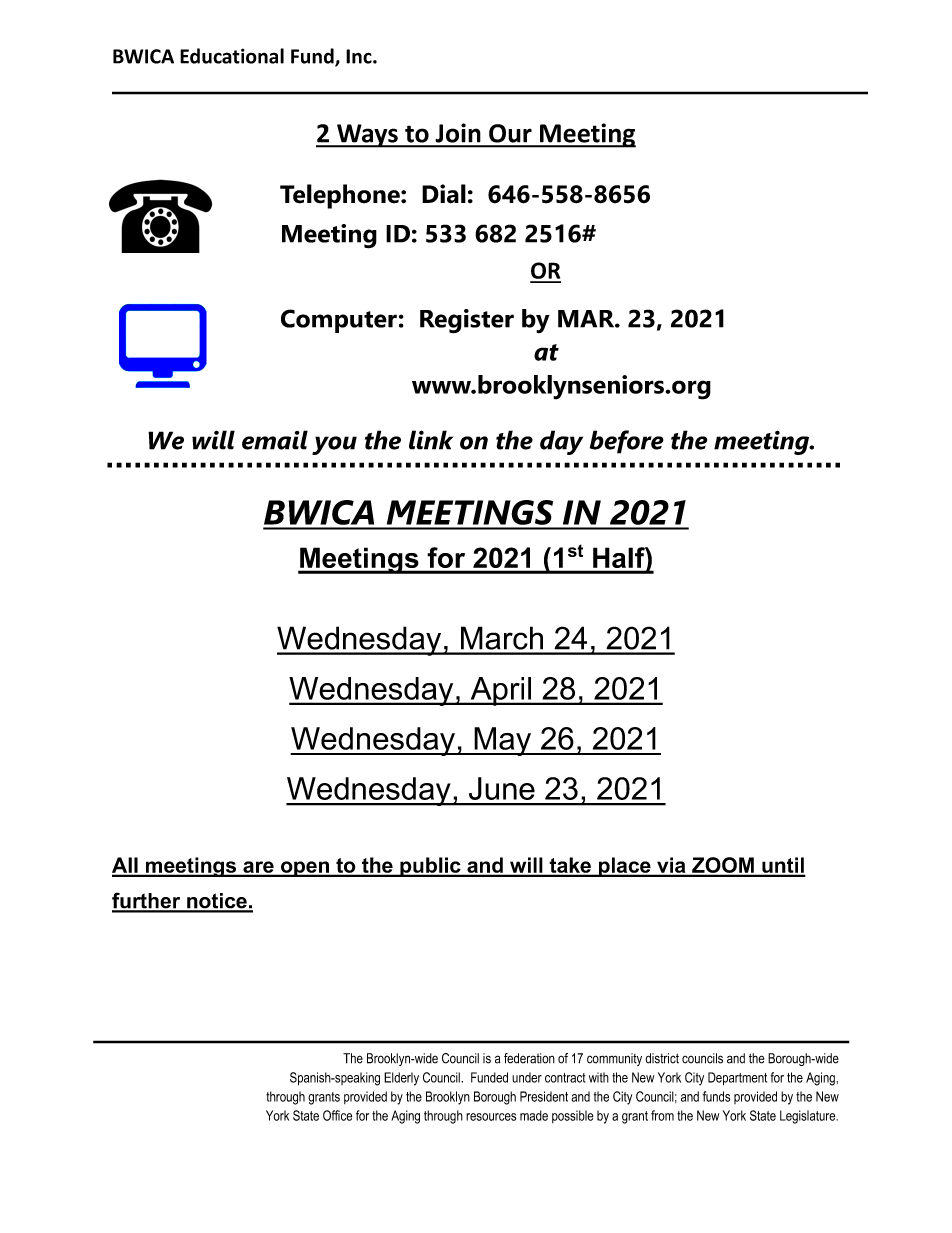  Describe the element at coordinates (662, 1058) in the document. I see `district` at that location.
